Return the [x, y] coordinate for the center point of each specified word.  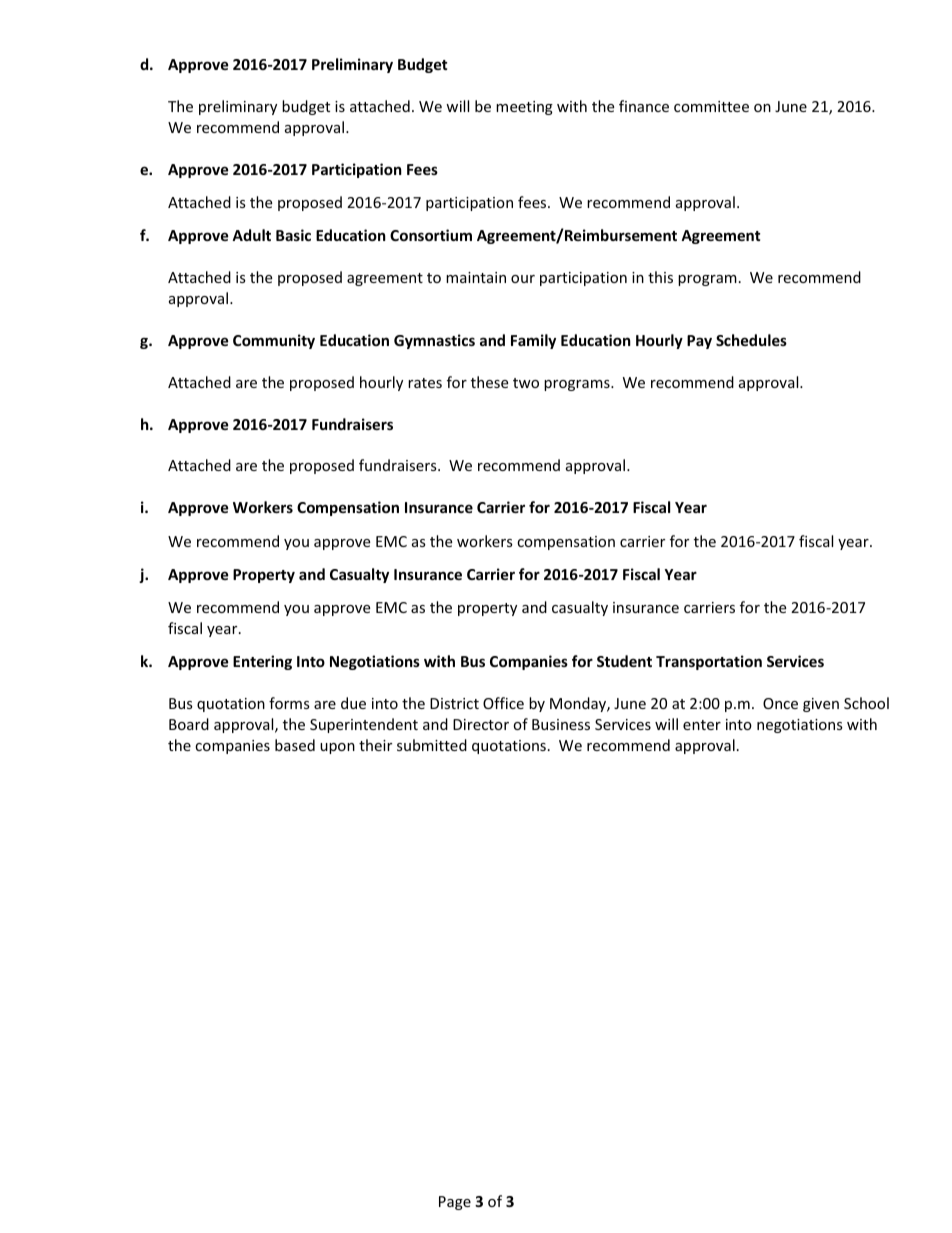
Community [274, 341]
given [821, 705]
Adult [251, 235]
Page [455, 1203]
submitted [432, 745]
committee [711, 106]
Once [780, 703]
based [295, 745]
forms [289, 703]
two [526, 383]
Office [503, 703]
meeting [524, 108]
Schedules [751, 340]
